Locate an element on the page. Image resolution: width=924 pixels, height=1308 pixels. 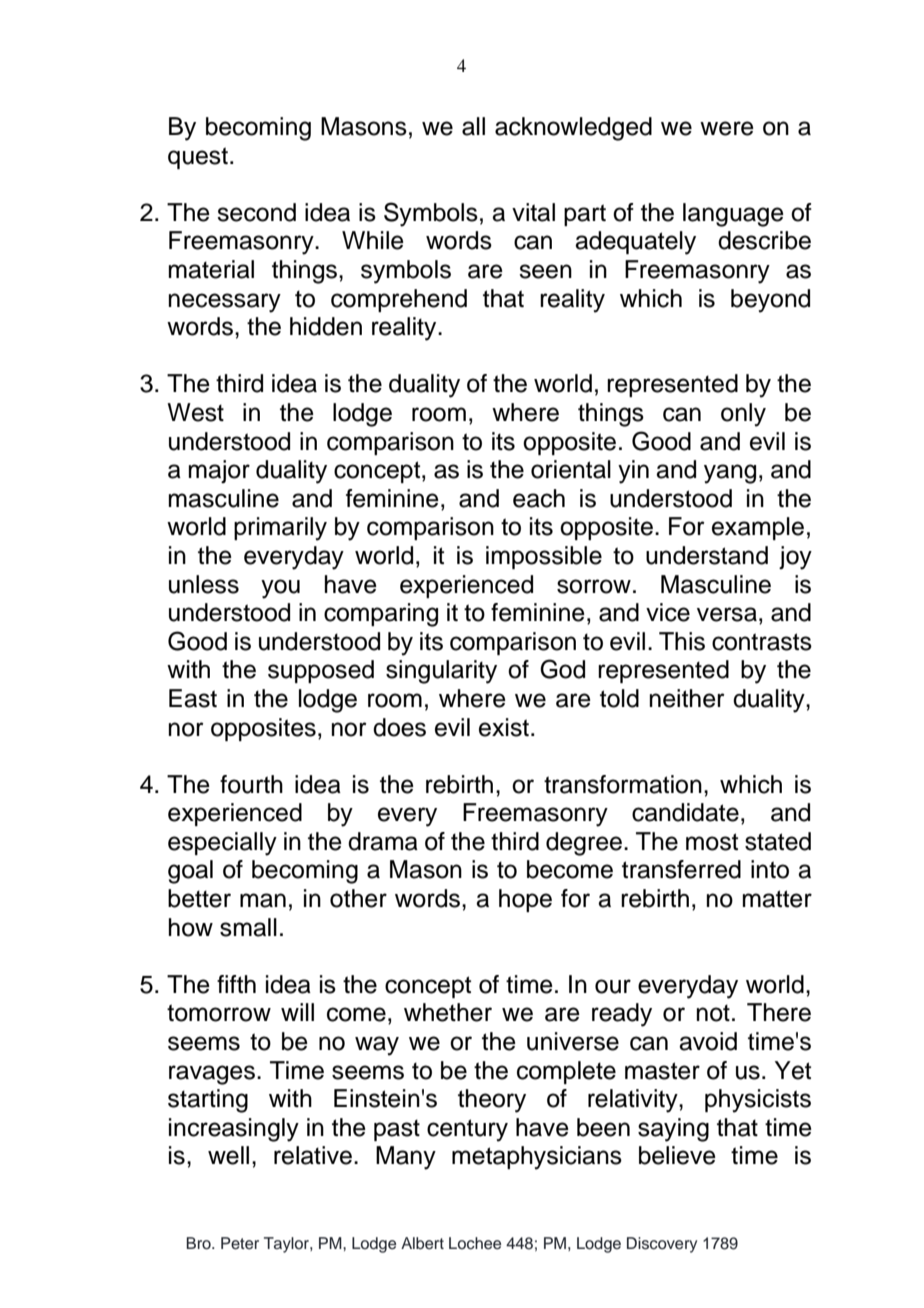
not is located at coordinates (713, 1013).
